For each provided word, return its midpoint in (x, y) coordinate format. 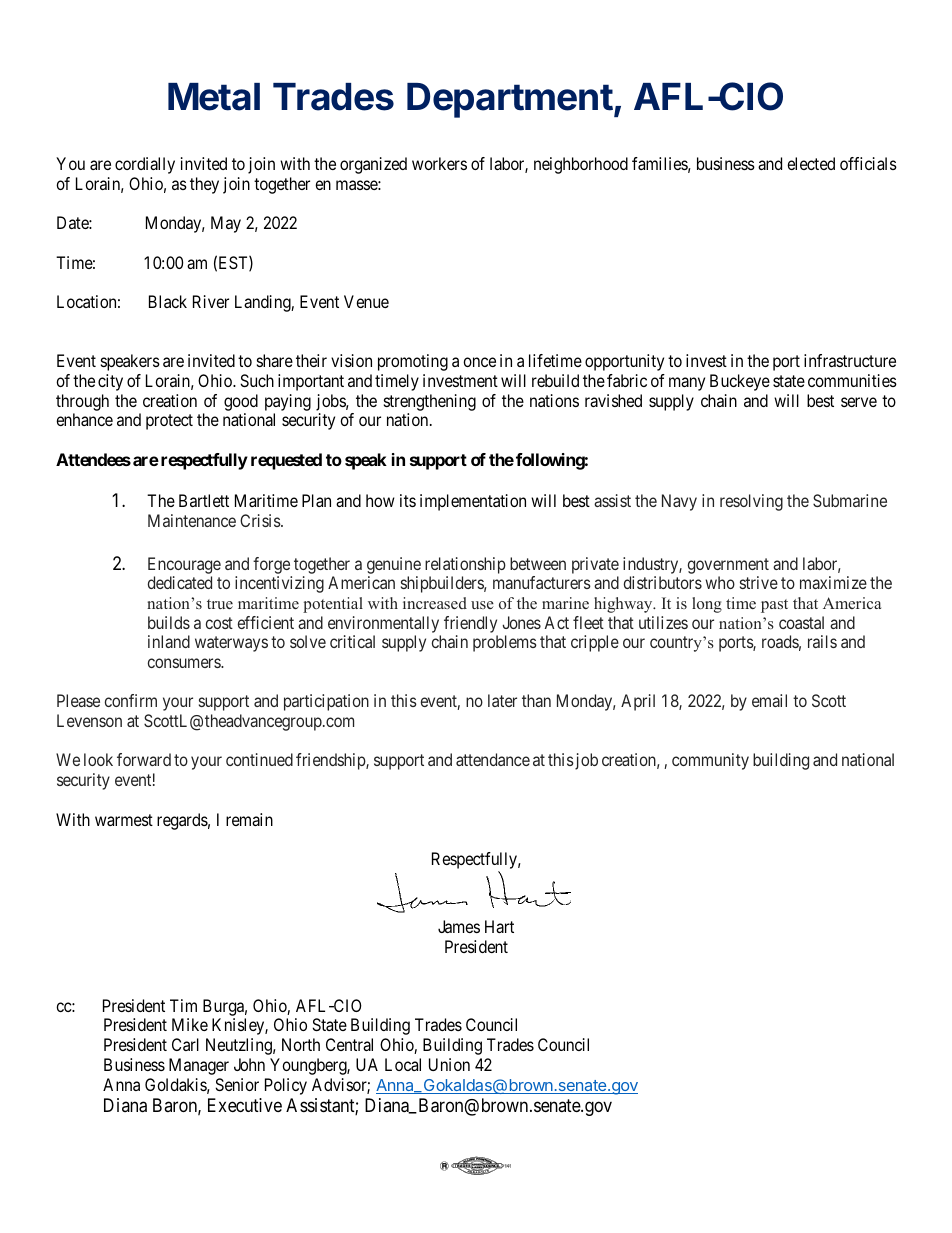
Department (510, 100)
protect (169, 422)
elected (811, 163)
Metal (214, 97)
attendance (493, 759)
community (710, 761)
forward (144, 759)
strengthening (430, 402)
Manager (199, 1066)
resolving (751, 502)
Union (449, 1064)
